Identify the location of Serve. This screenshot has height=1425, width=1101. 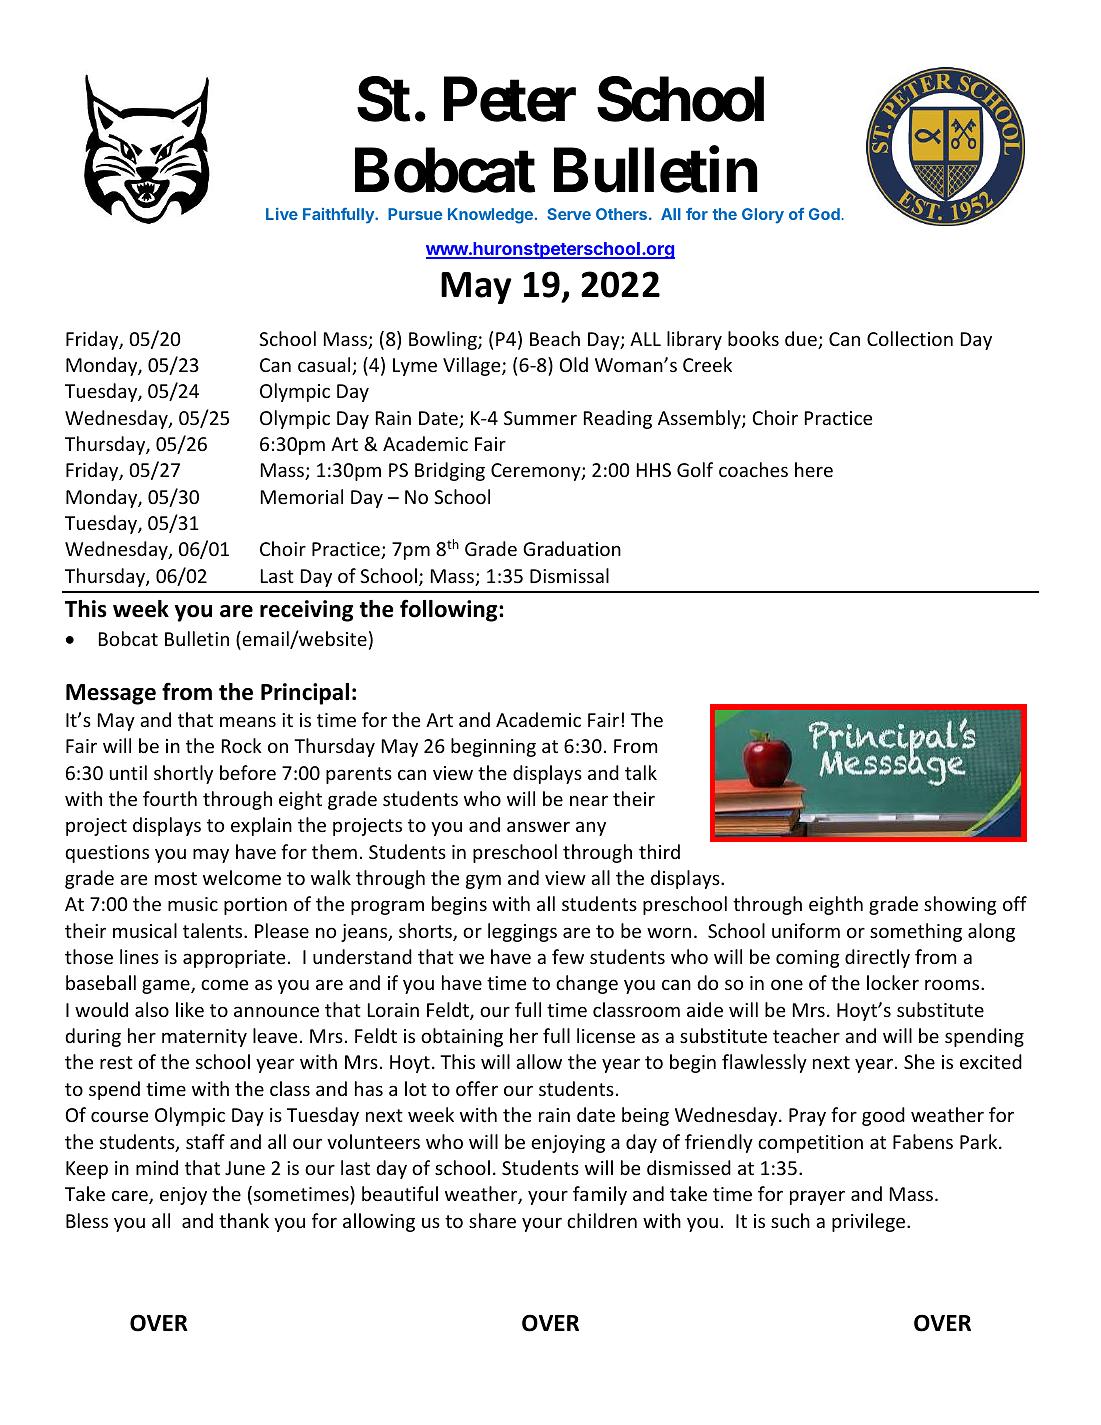
(569, 214).
